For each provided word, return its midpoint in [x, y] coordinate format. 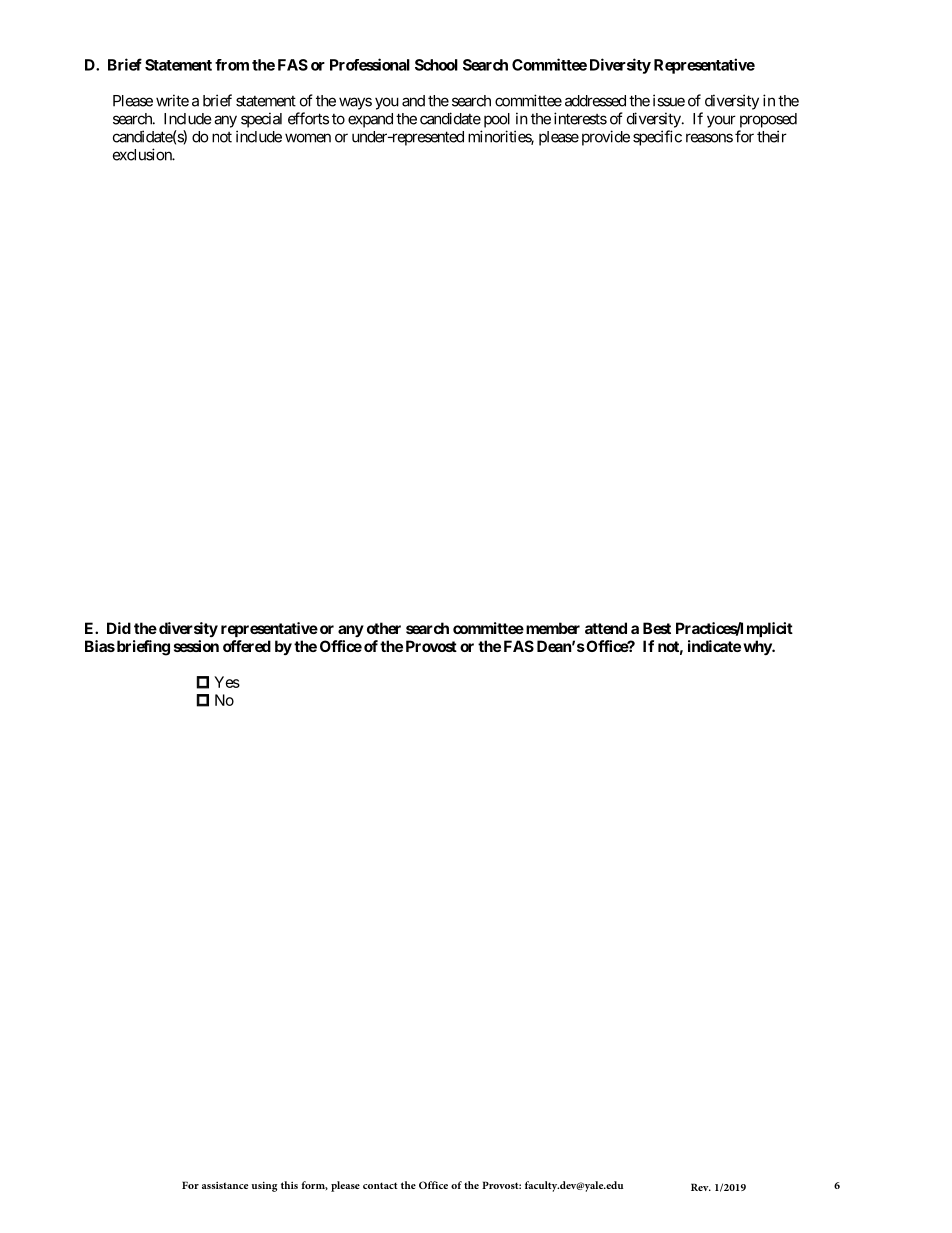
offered [247, 646]
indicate [714, 646]
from [232, 65]
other [384, 628]
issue [669, 100]
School [436, 65]
